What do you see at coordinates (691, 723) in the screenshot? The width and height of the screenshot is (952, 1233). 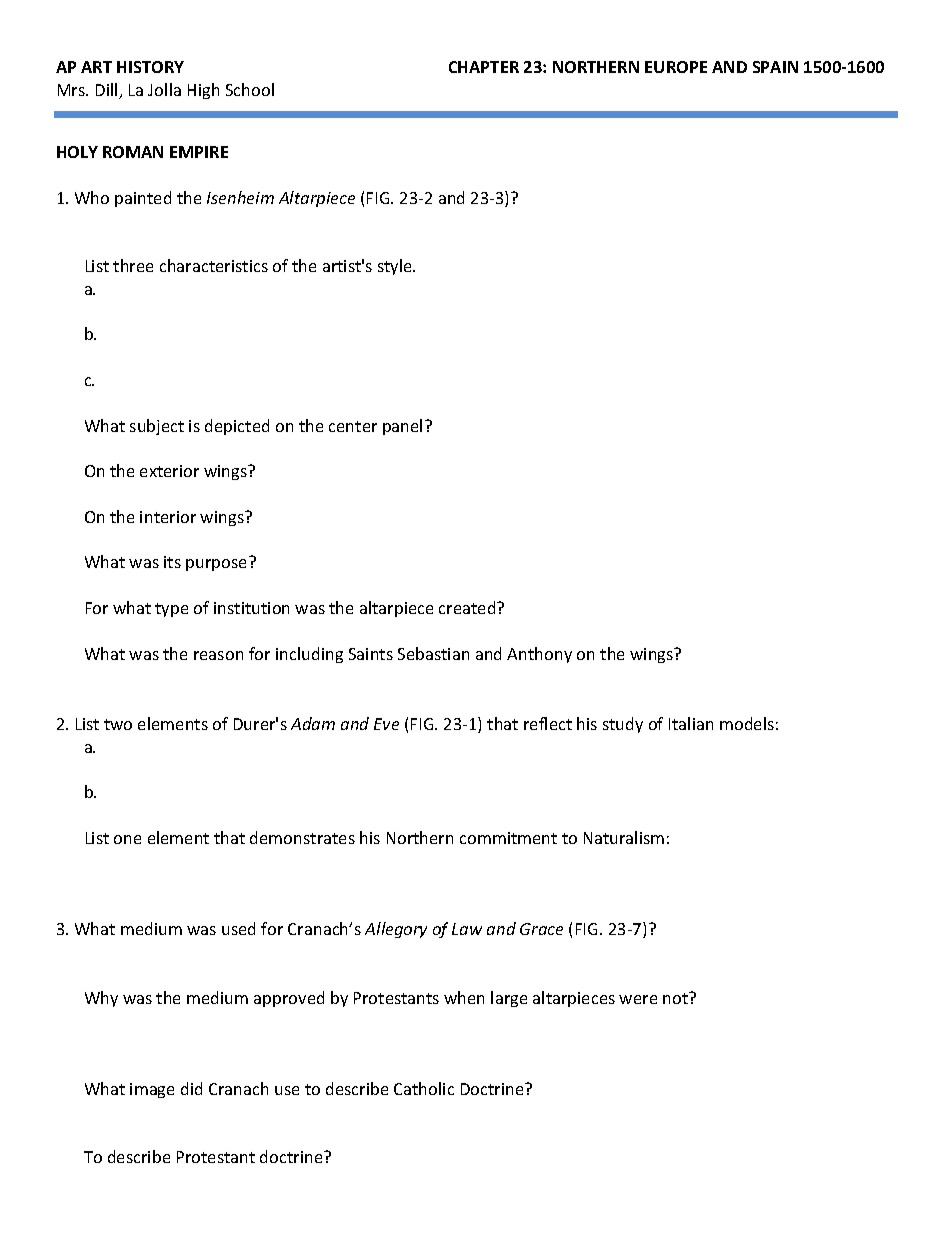 I see `Italian` at bounding box center [691, 723].
